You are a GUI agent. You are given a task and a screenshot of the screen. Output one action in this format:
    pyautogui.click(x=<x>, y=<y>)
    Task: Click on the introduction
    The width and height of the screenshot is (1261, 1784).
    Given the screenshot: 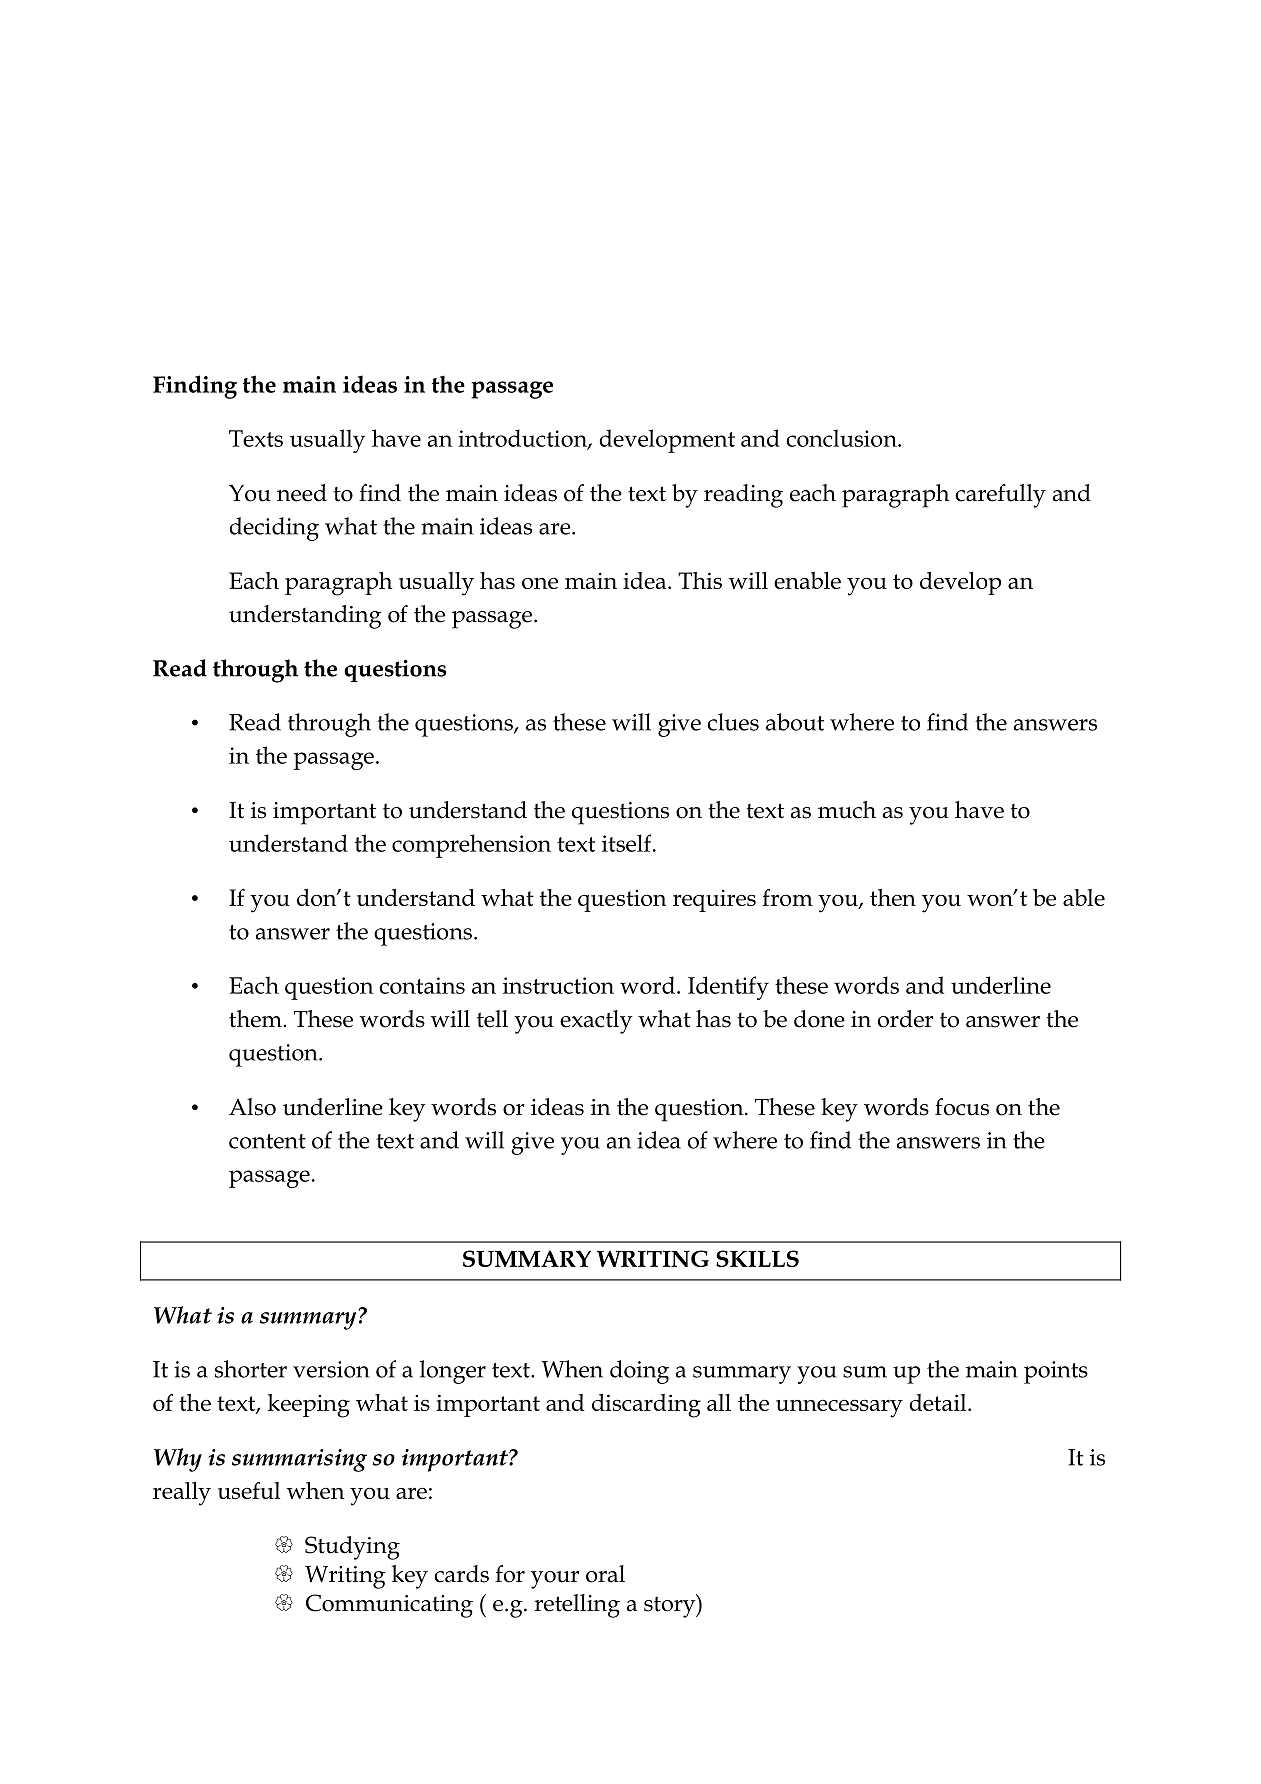 What is the action you would take?
    pyautogui.click(x=523, y=439)
